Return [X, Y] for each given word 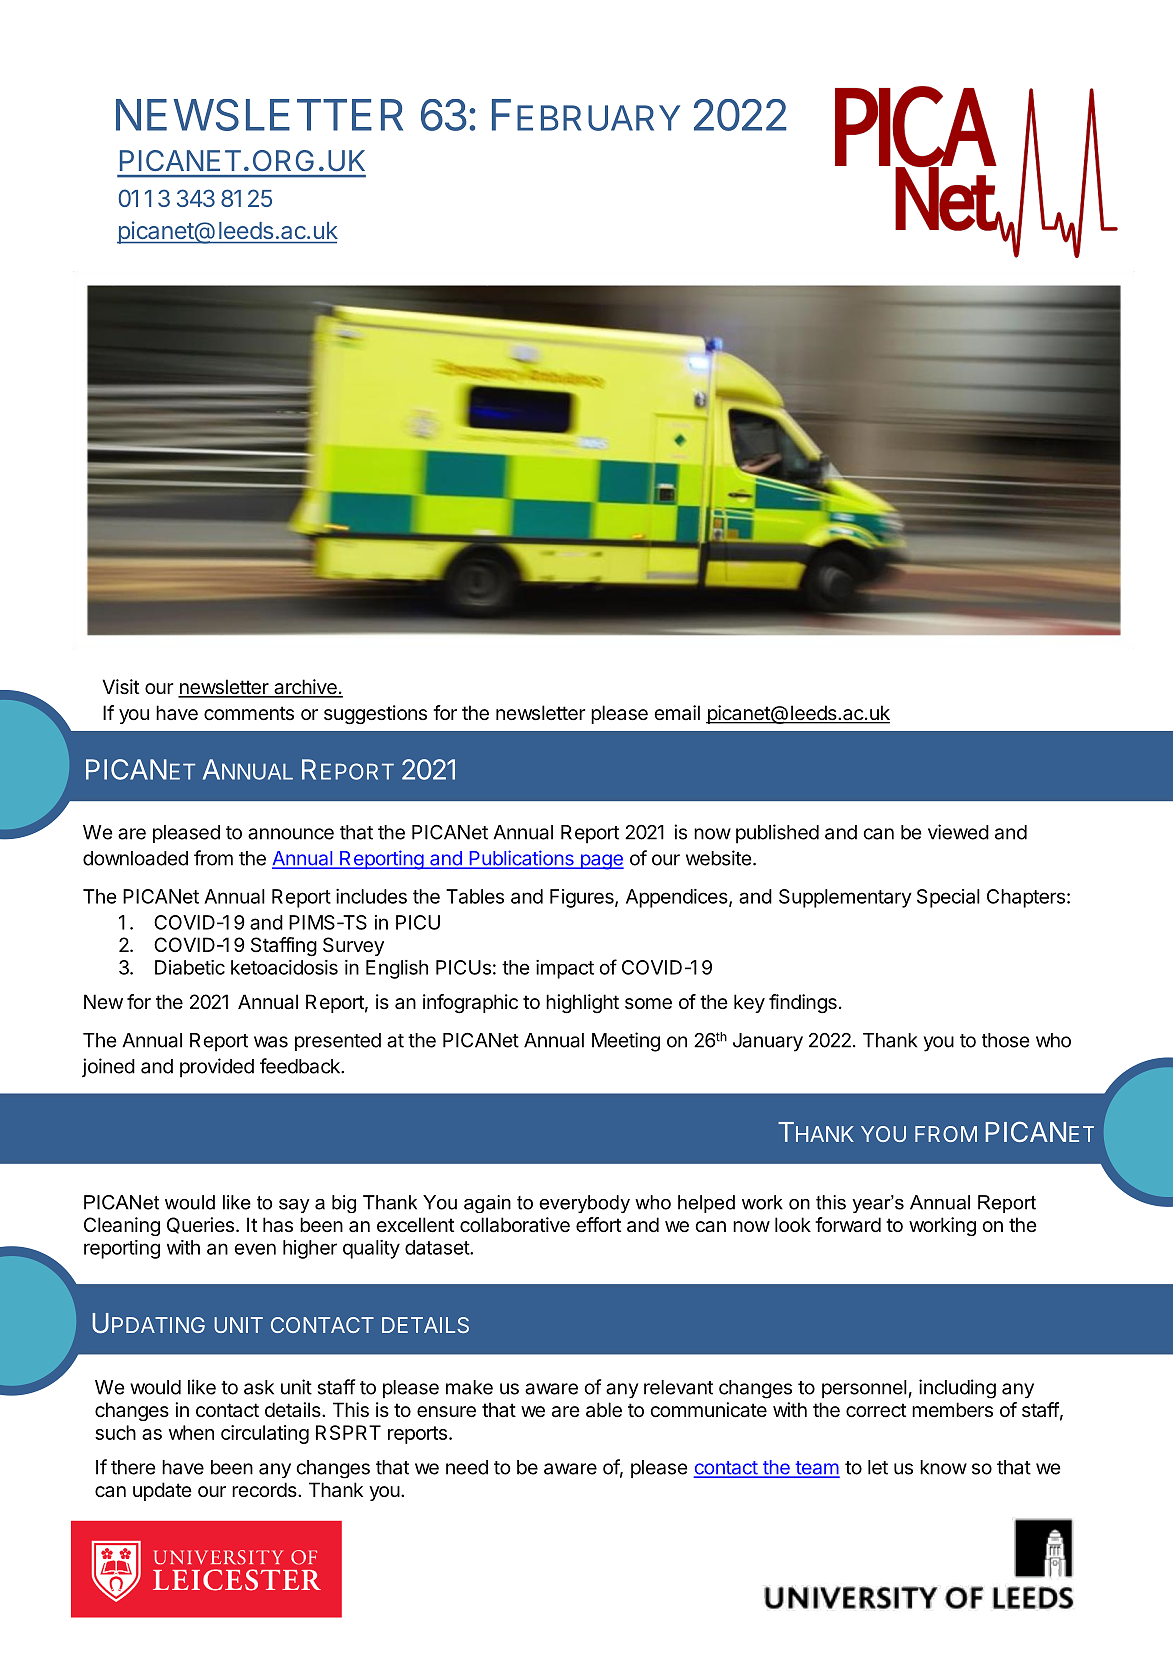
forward [848, 1225]
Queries [200, 1225]
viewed [958, 832]
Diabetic [190, 967]
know [943, 1467]
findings [803, 1004]
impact [565, 969]
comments [249, 713]
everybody [584, 1204]
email [677, 713]
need [467, 1467]
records [264, 1489]
